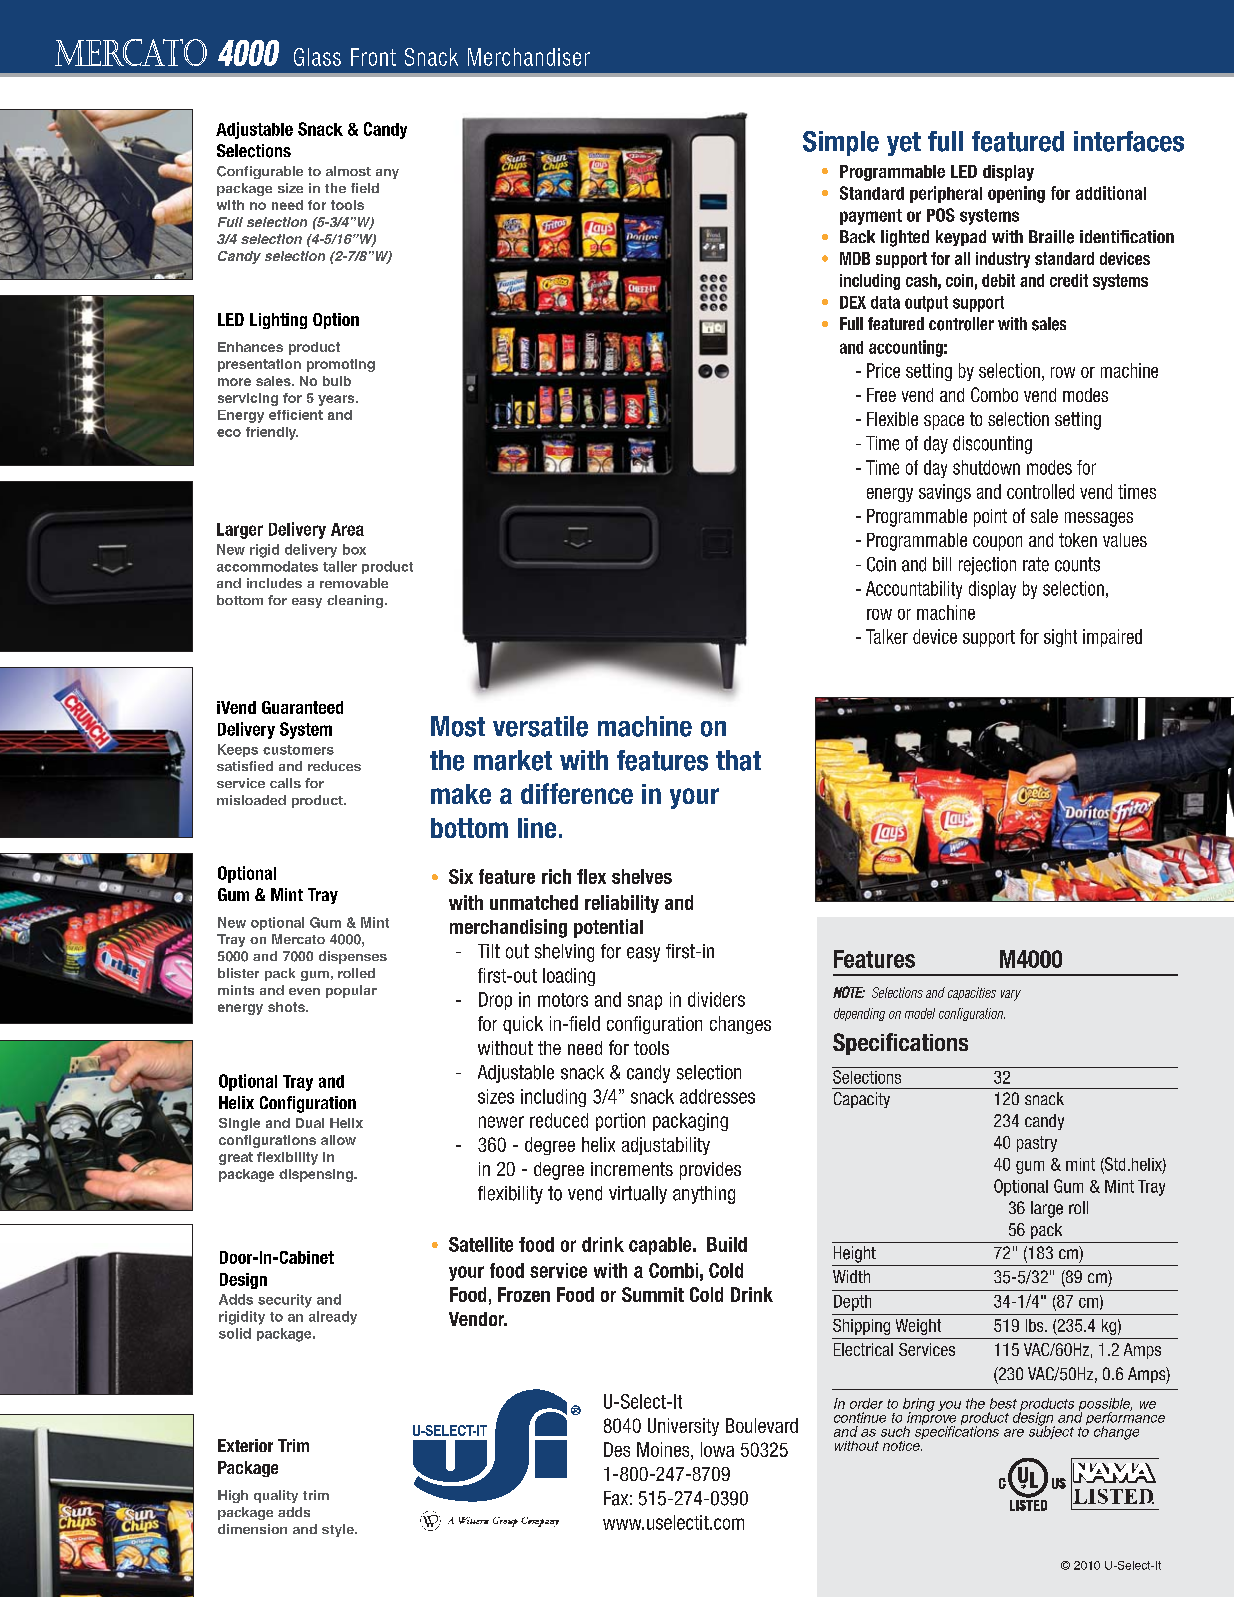  What do you see at coordinates (339, 1530) in the document?
I see `style` at bounding box center [339, 1530].
